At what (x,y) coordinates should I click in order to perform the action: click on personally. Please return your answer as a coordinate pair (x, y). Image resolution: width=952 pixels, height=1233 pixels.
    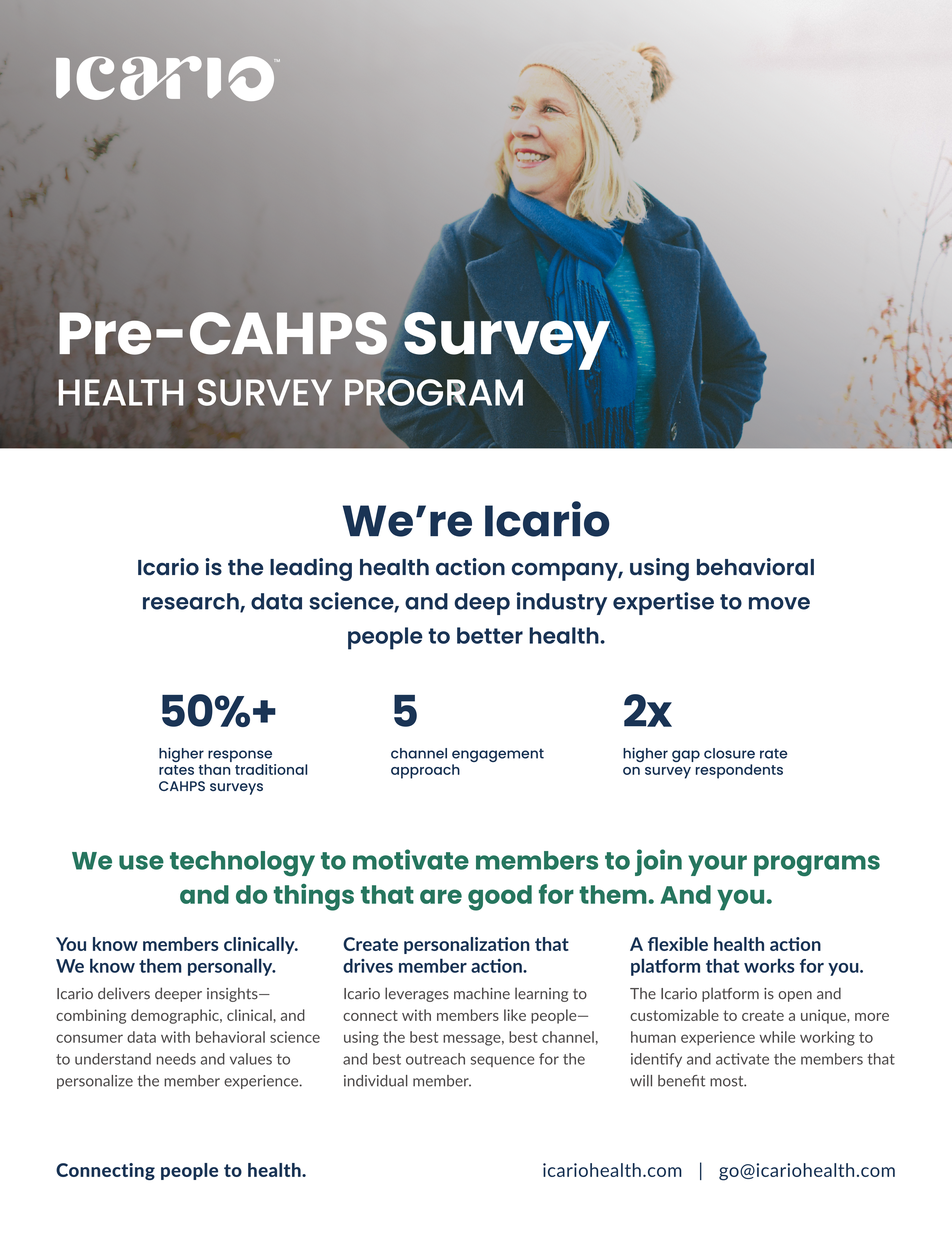
    Looking at the image, I should click on (231, 967).
